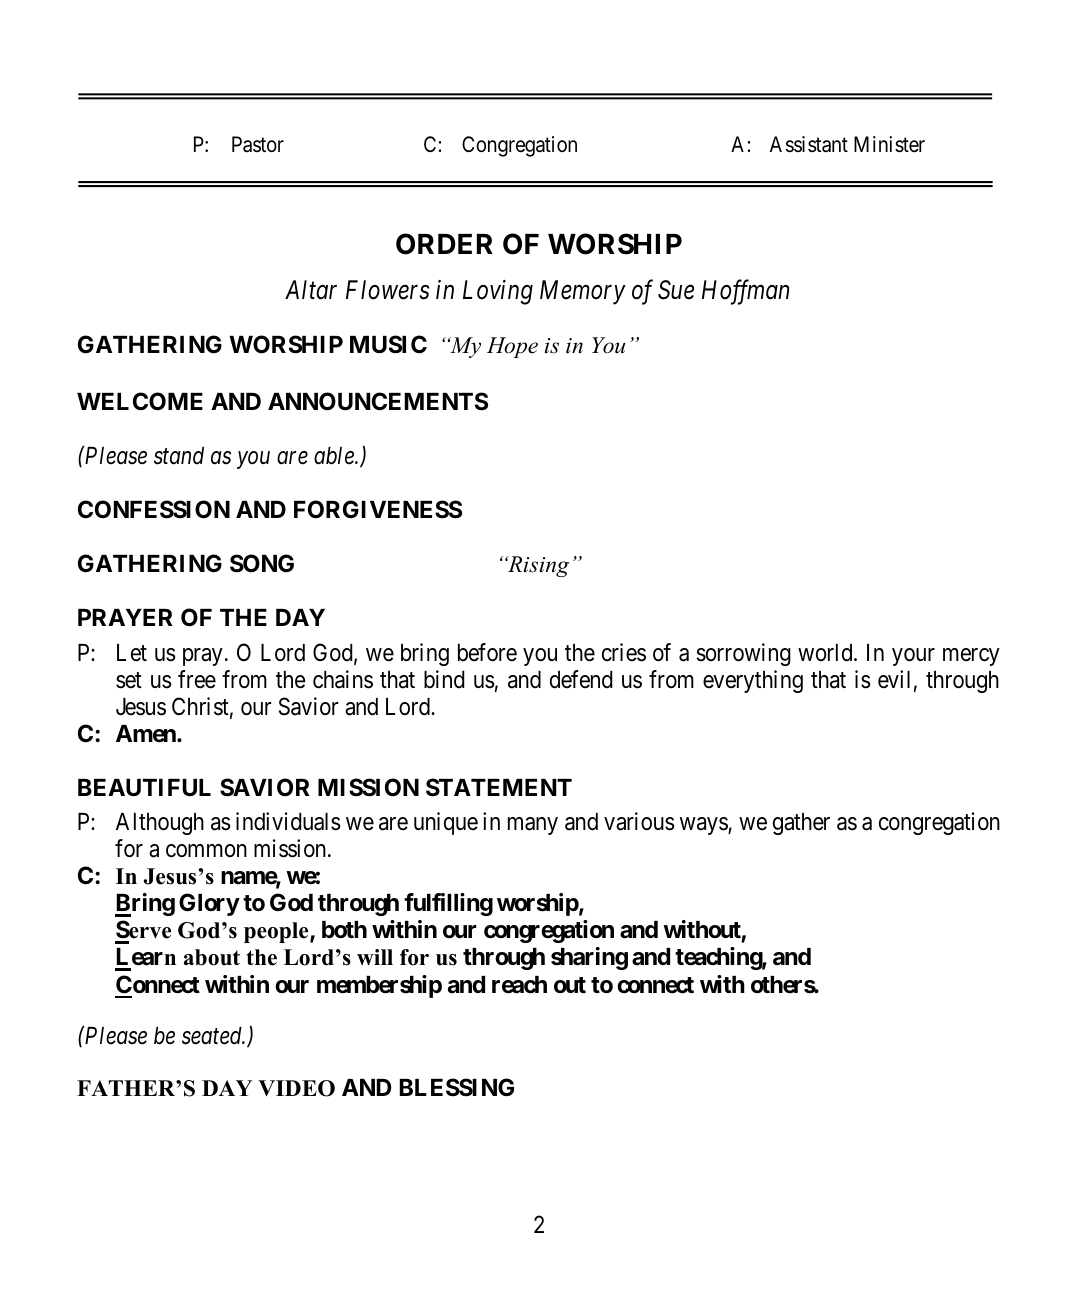 Image resolution: width=1077 pixels, height=1308 pixels. I want to click on ORDER, so click(444, 244).
